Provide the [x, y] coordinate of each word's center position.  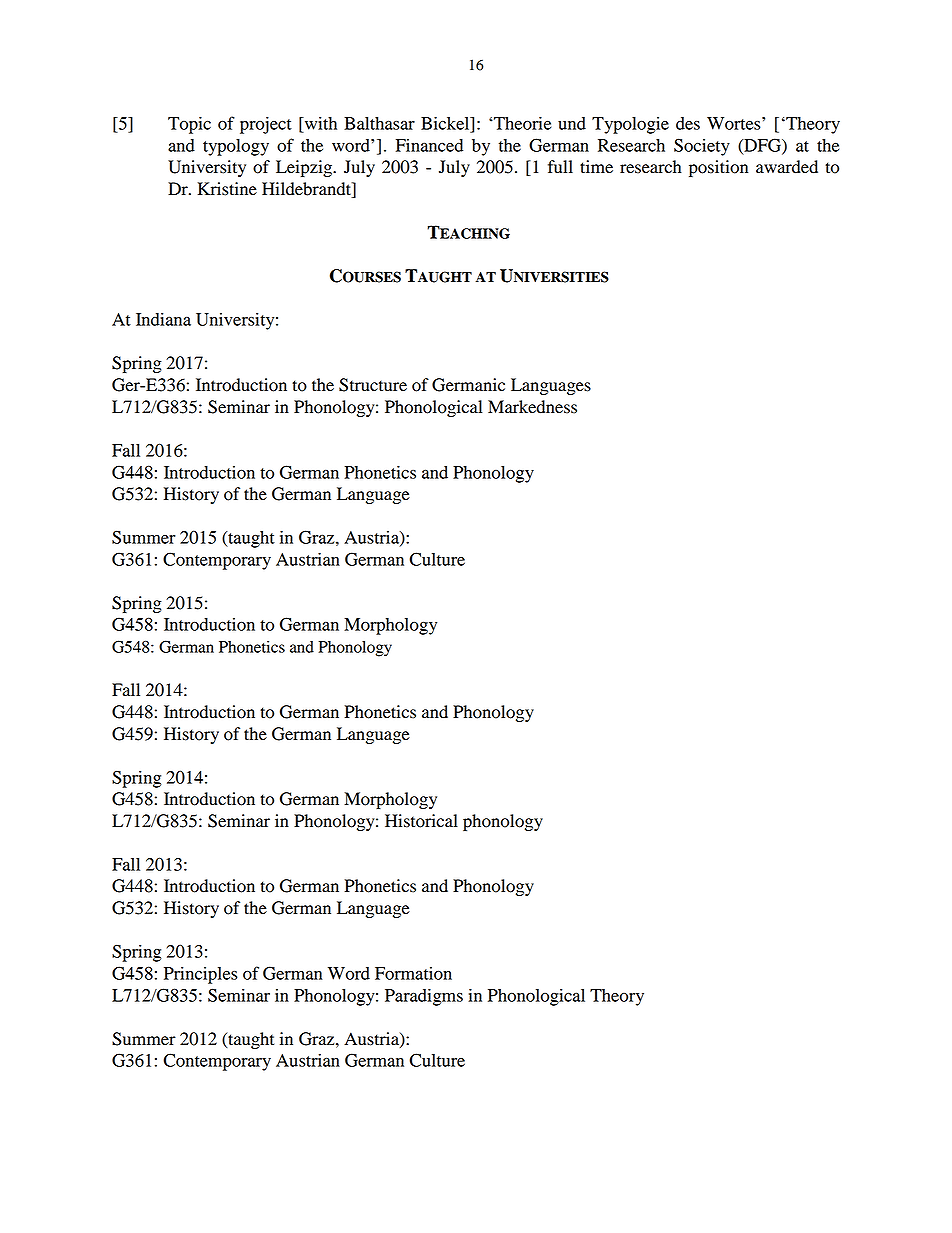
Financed [429, 145]
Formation [413, 973]
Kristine [227, 189]
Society [702, 147]
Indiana [163, 319]
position [718, 168]
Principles [201, 975]
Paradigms [424, 997]
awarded [787, 167]
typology [236, 147]
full [560, 167]
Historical [421, 821]
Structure [373, 385]
